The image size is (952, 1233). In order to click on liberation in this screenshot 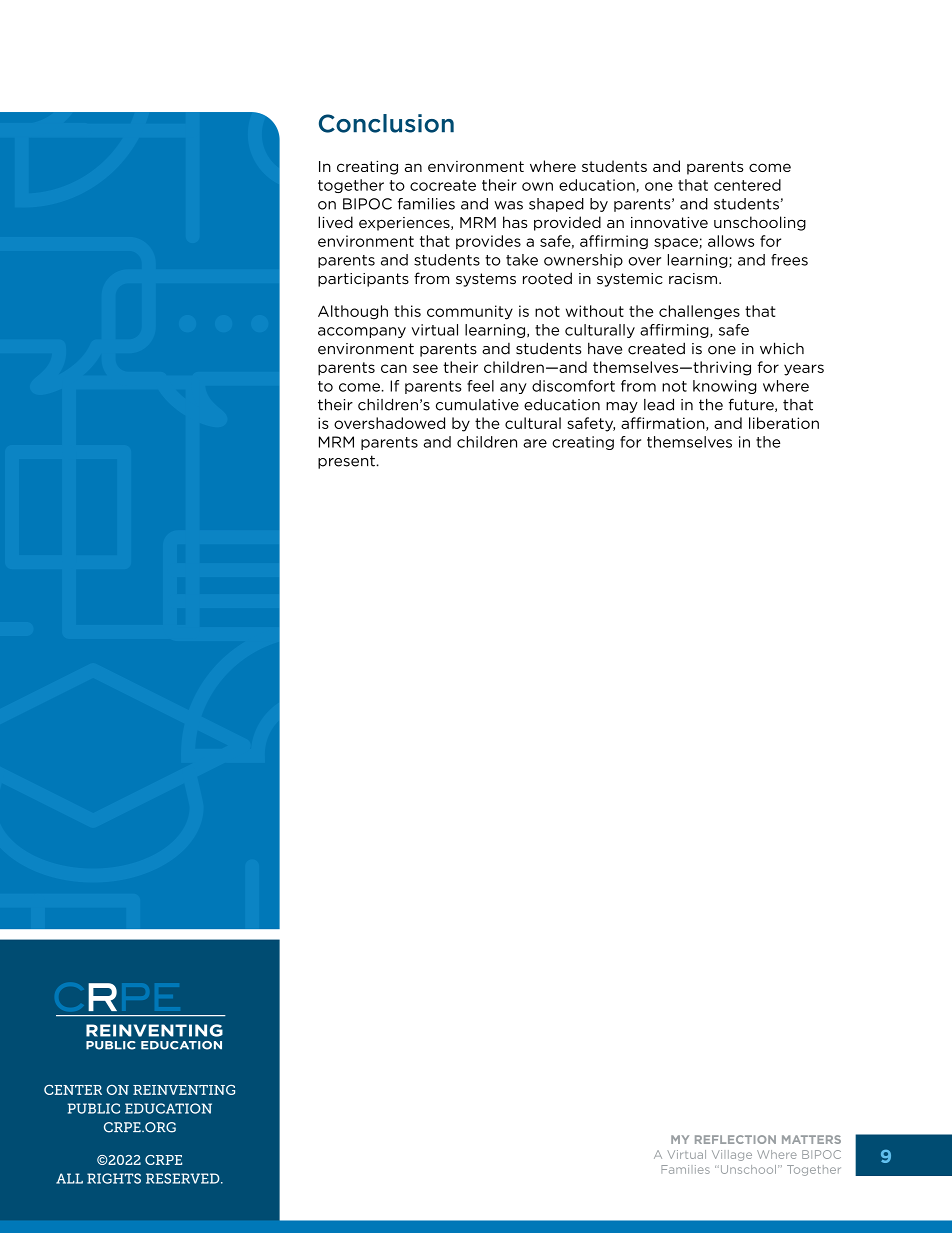, I will do `click(784, 423)`.
